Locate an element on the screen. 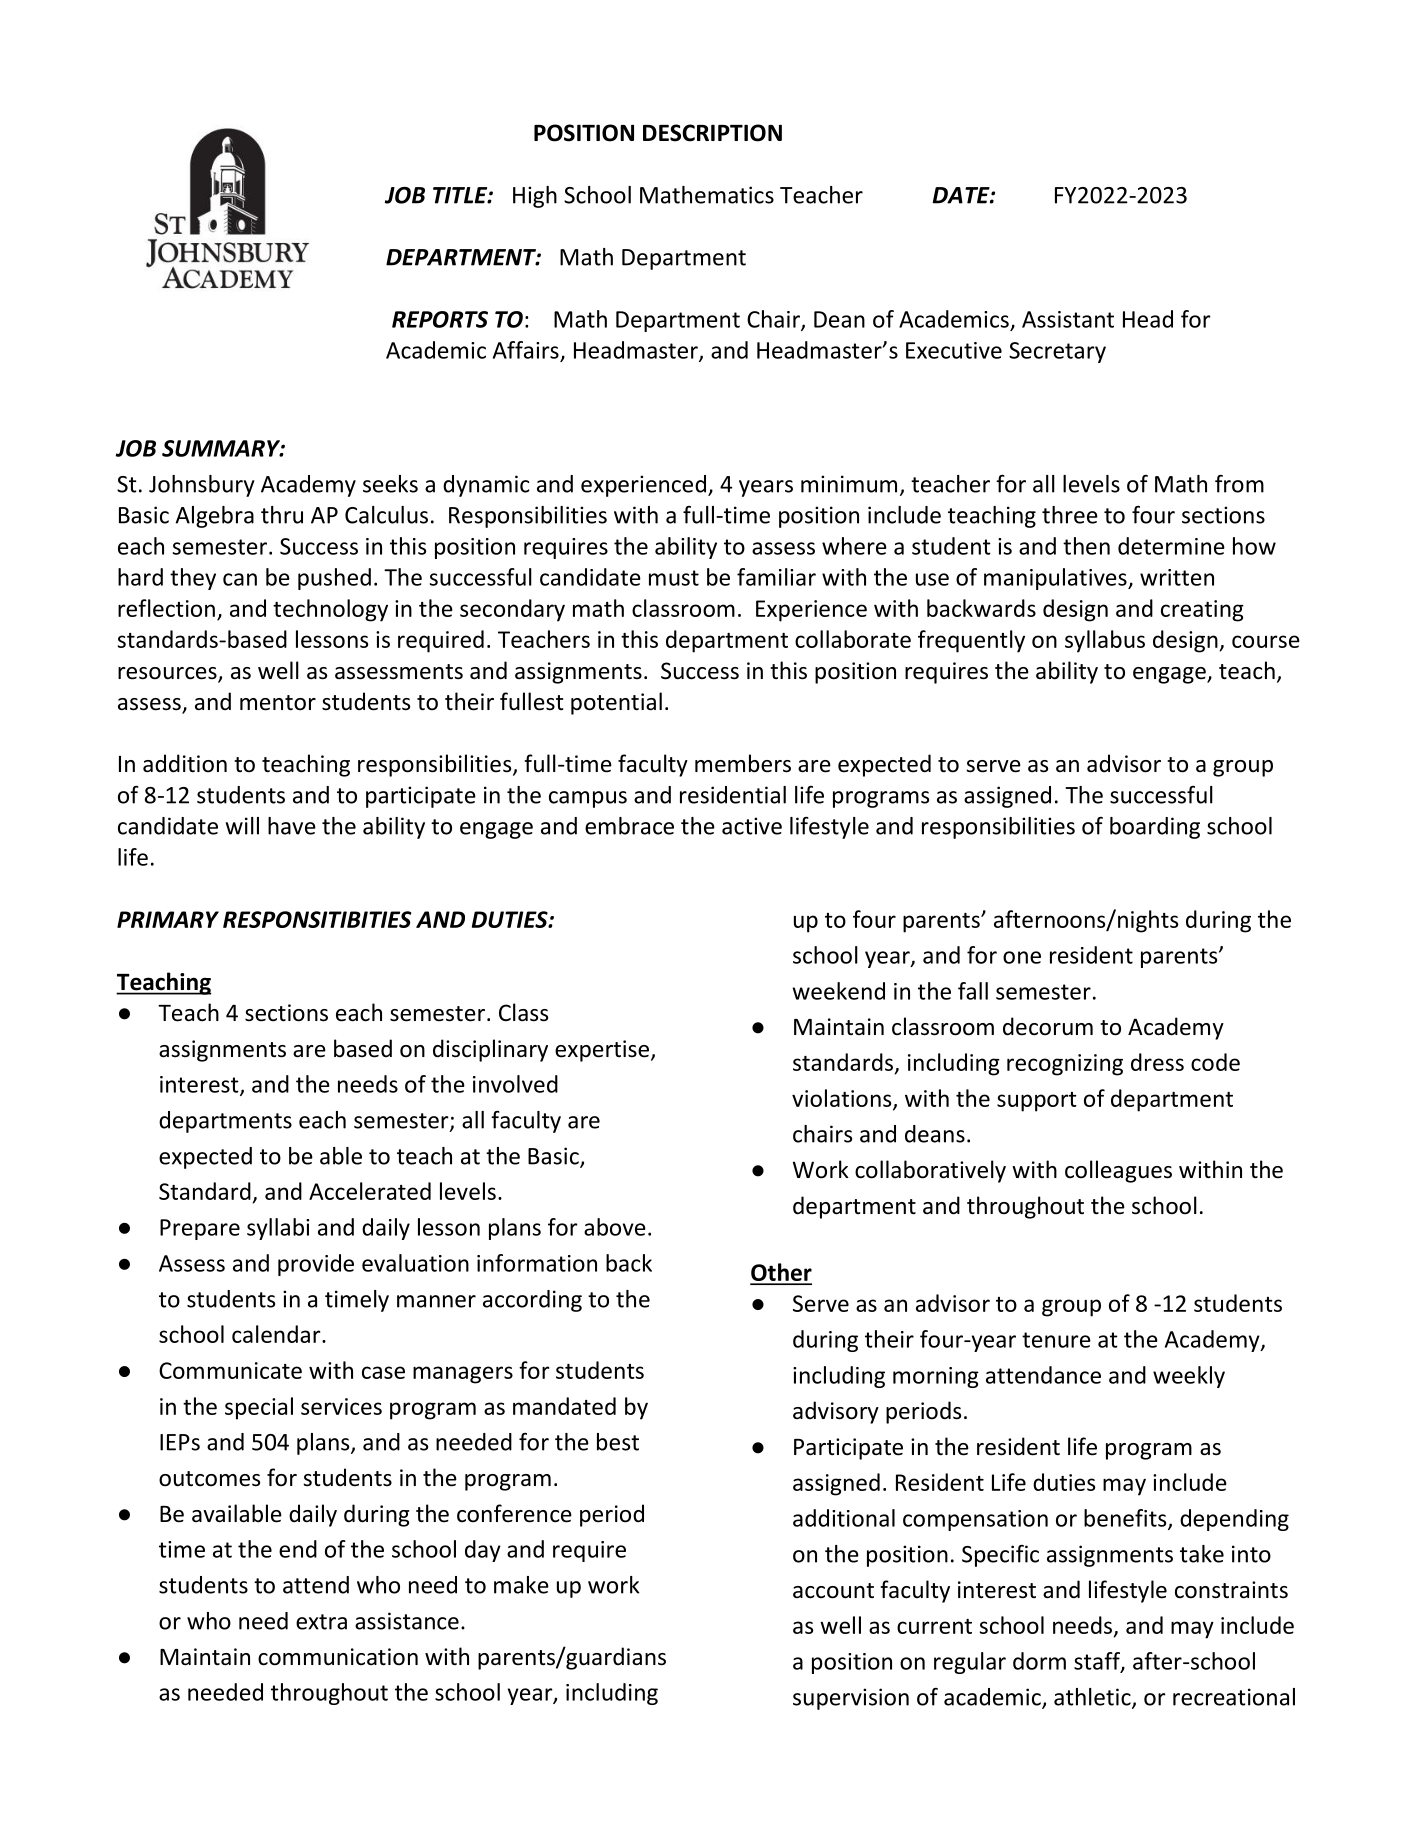 The image size is (1417, 1834). minimum is located at coordinates (849, 484).
